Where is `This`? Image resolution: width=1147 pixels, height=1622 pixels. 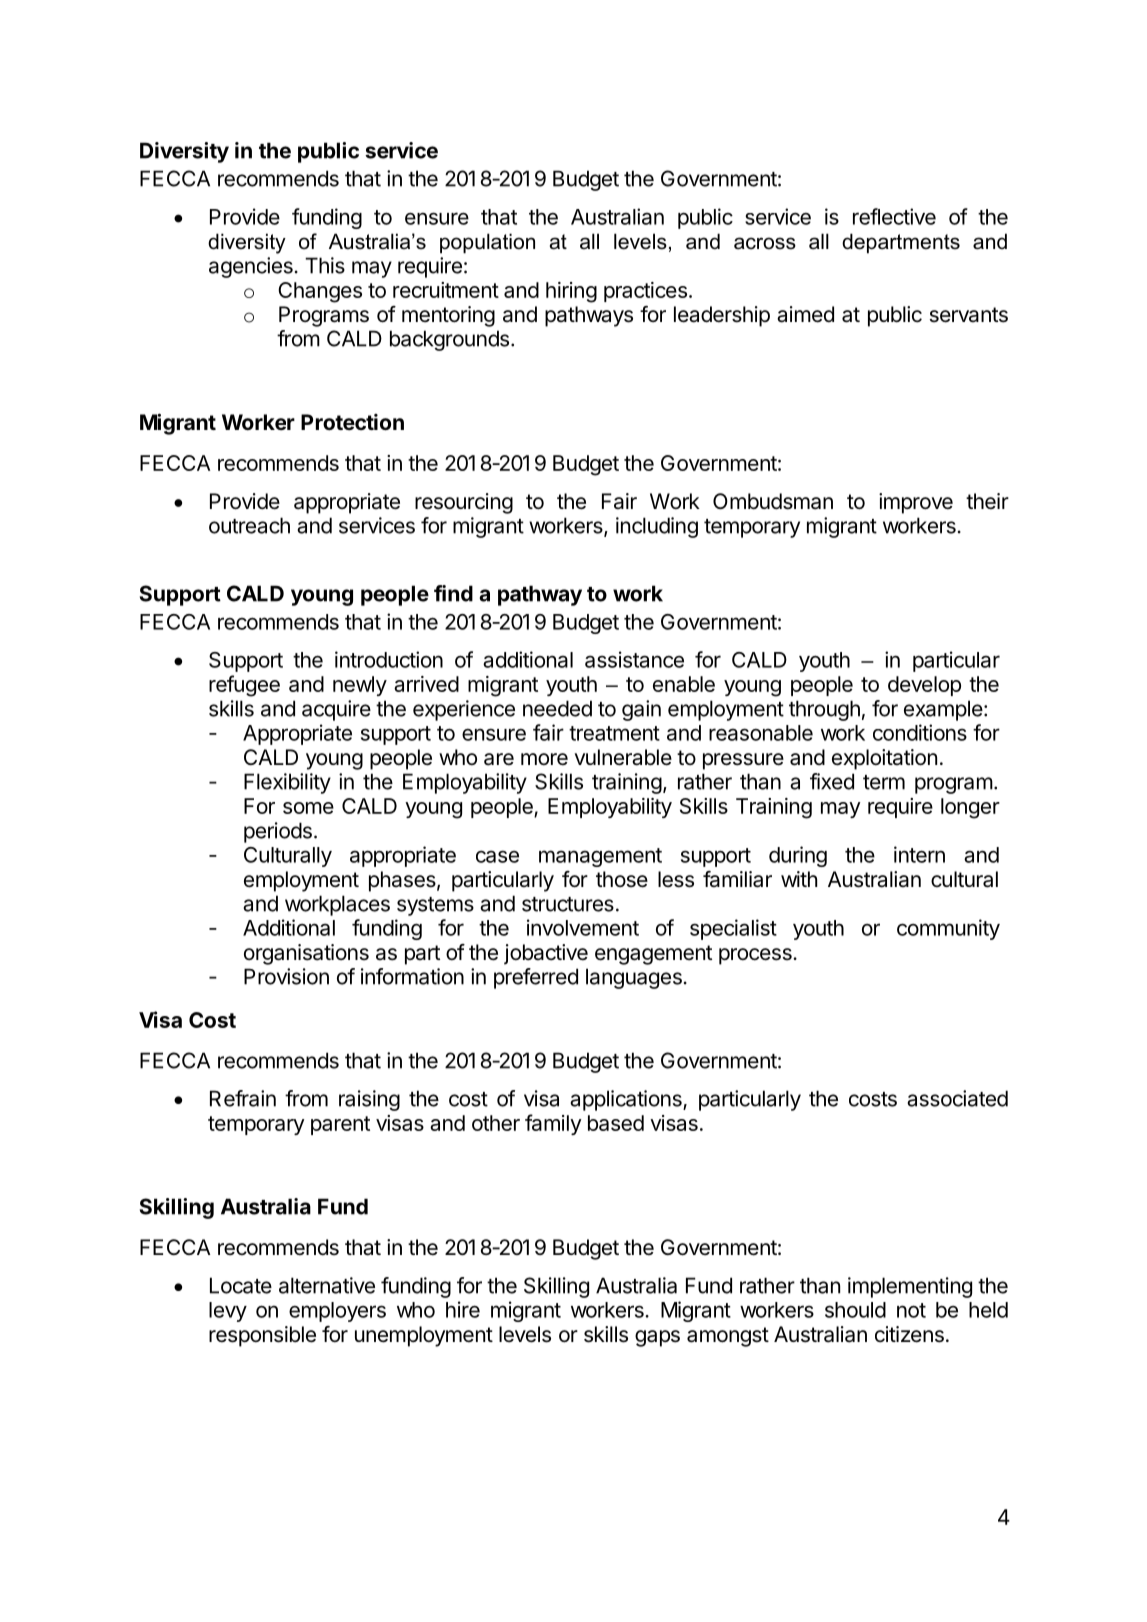 This is located at coordinates (325, 265).
